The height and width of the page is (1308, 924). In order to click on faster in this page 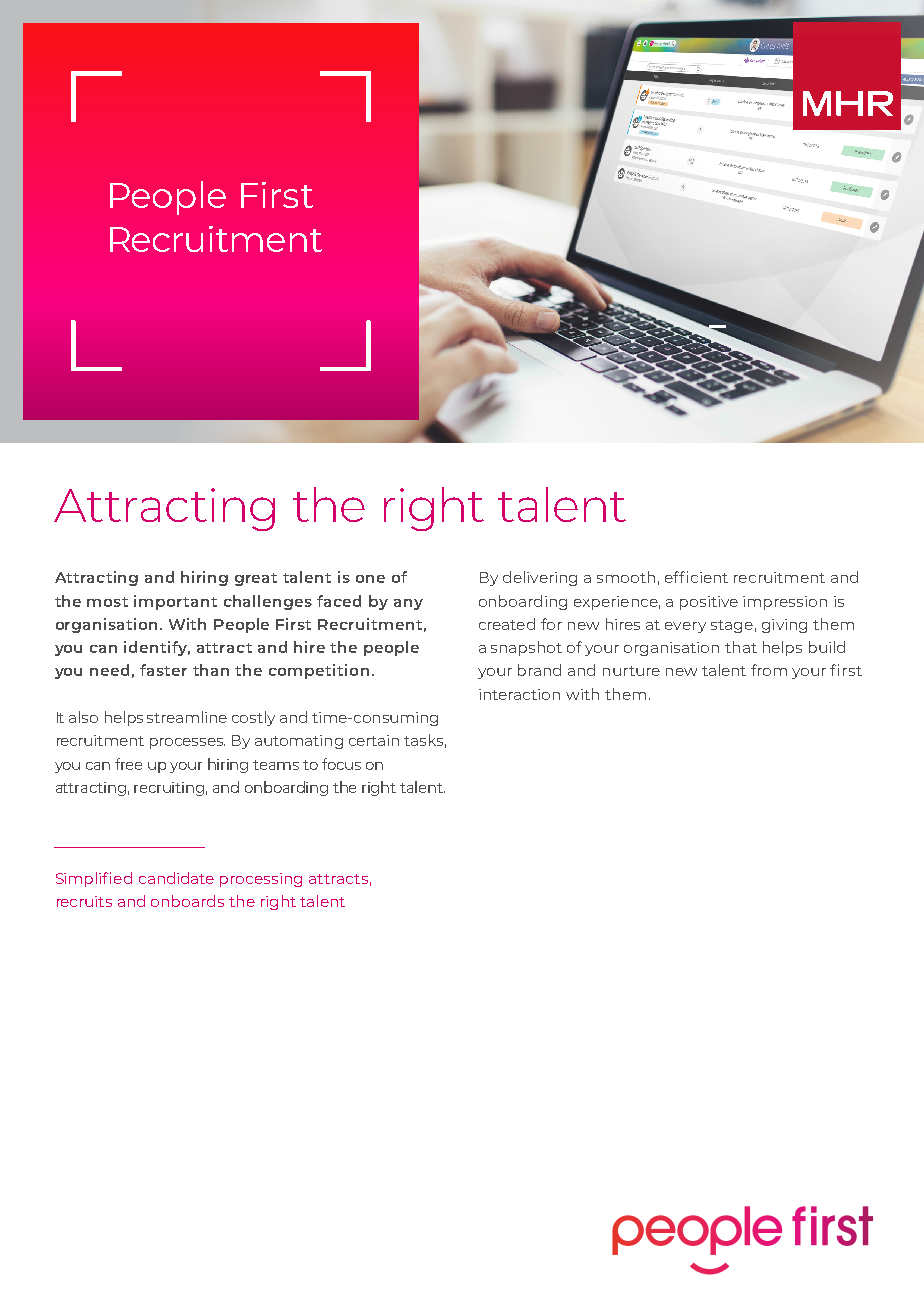, I will do `click(163, 670)`.
